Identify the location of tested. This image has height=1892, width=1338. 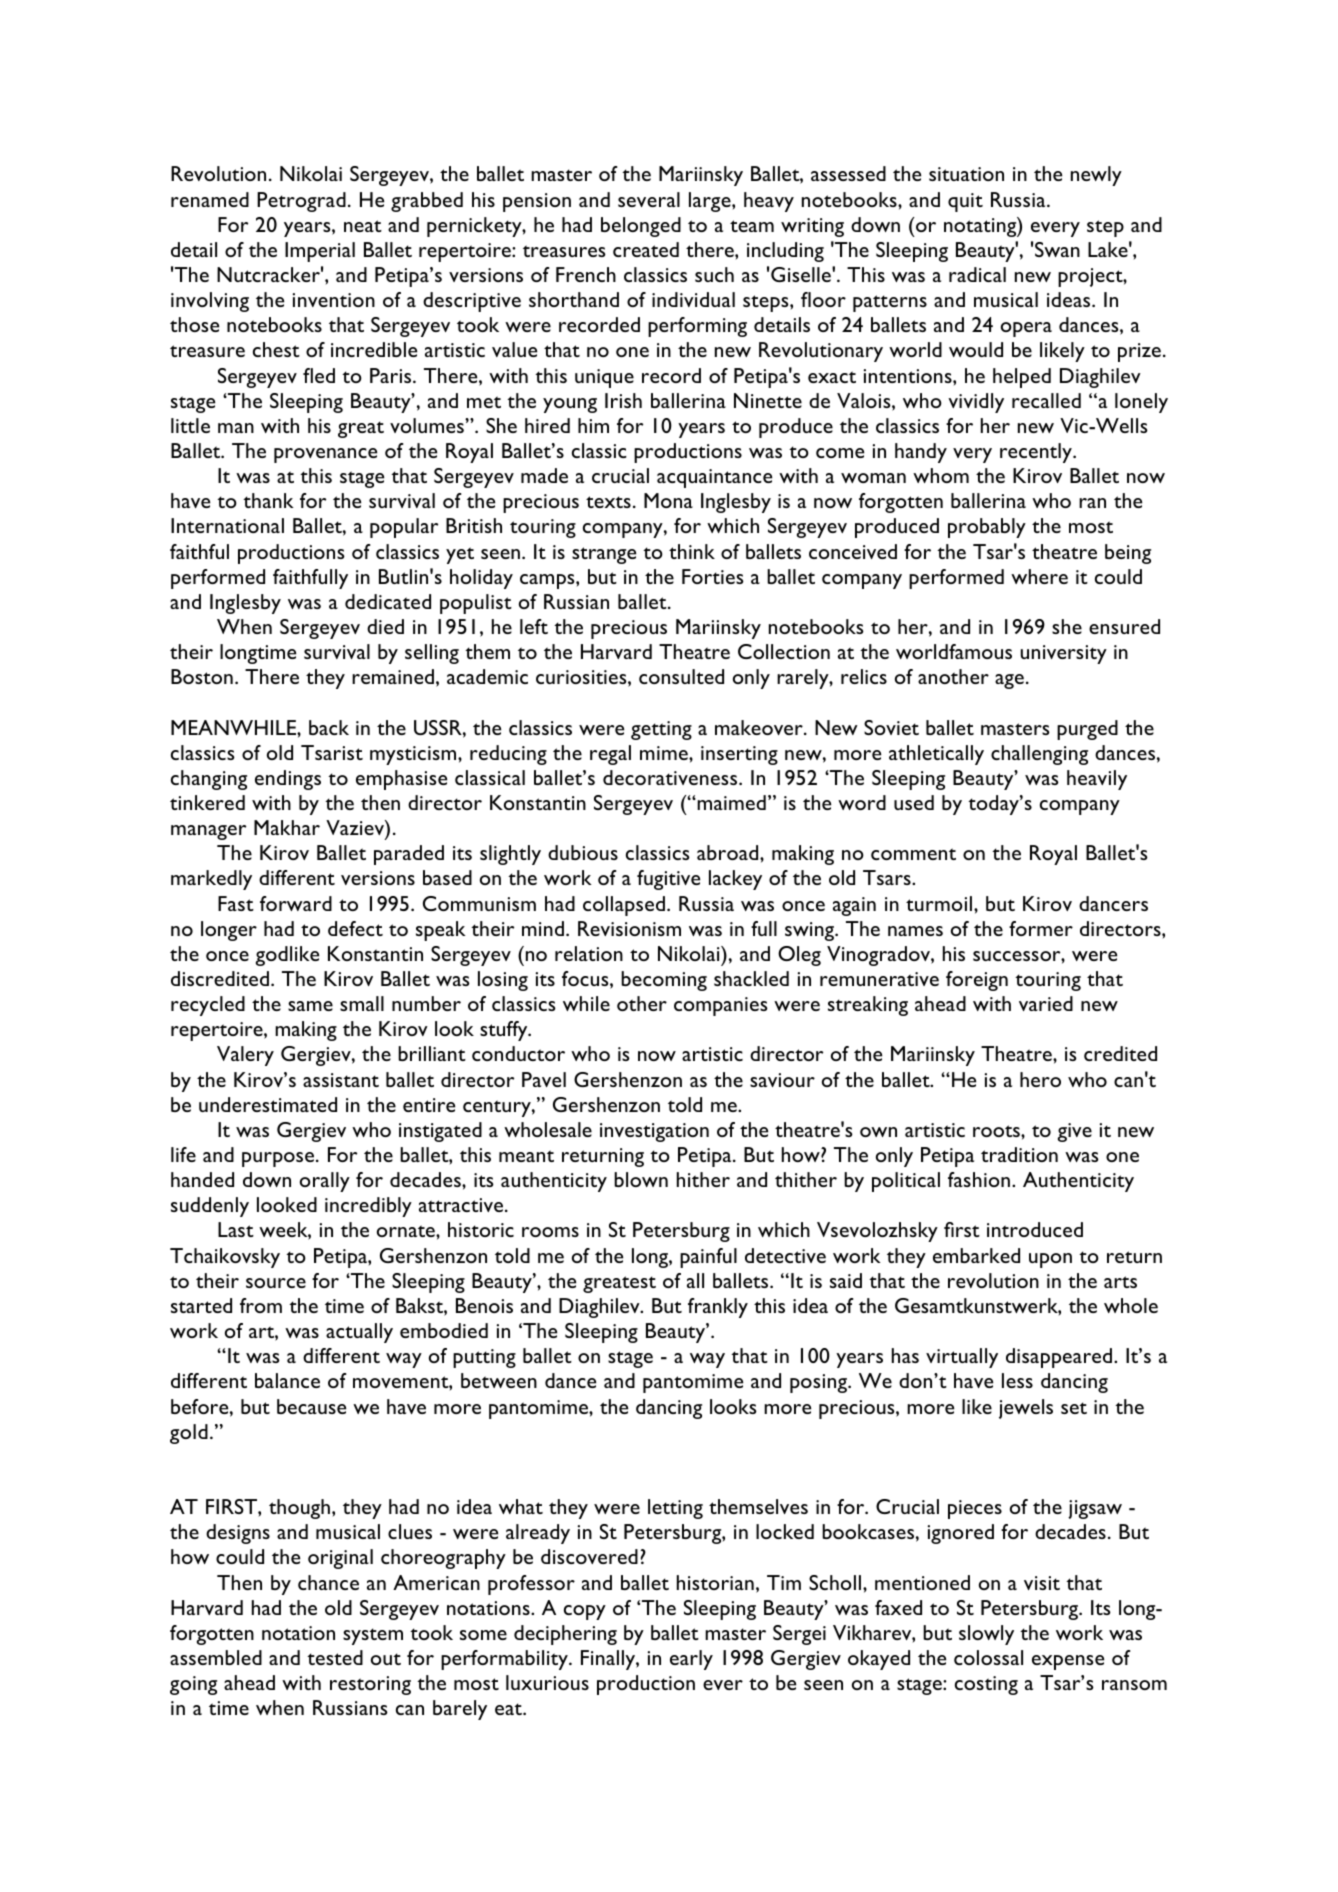
(335, 1657).
